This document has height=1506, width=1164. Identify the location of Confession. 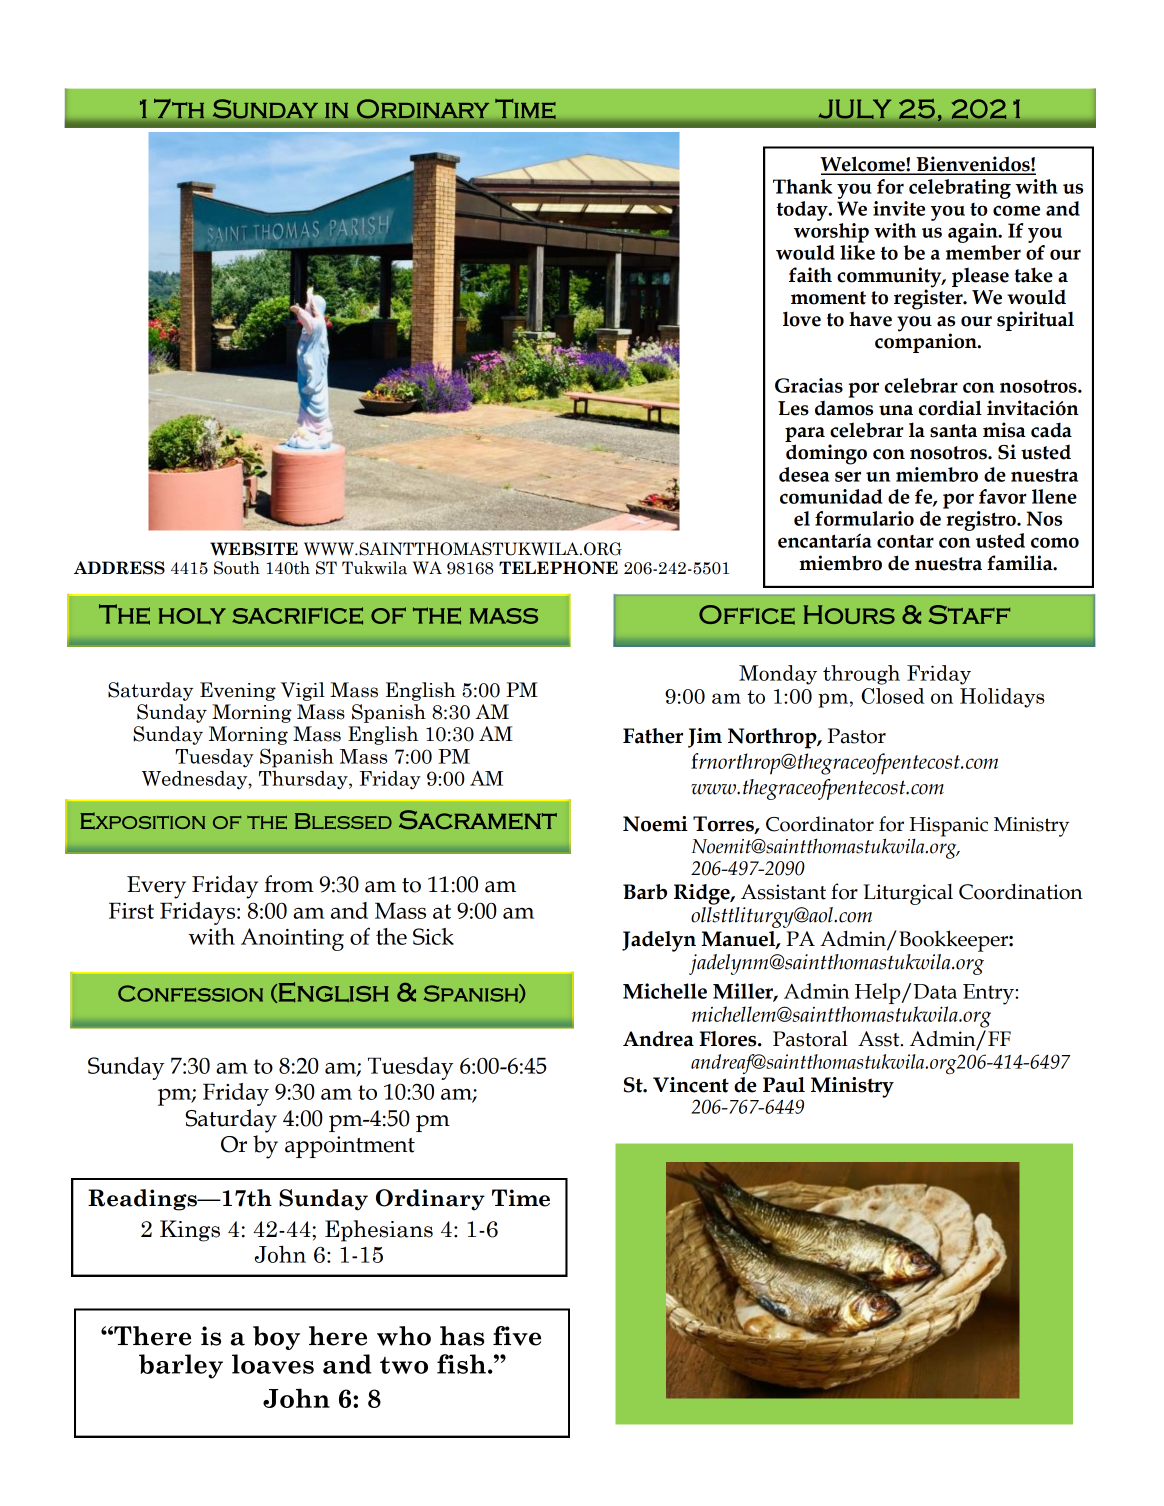
(190, 993).
